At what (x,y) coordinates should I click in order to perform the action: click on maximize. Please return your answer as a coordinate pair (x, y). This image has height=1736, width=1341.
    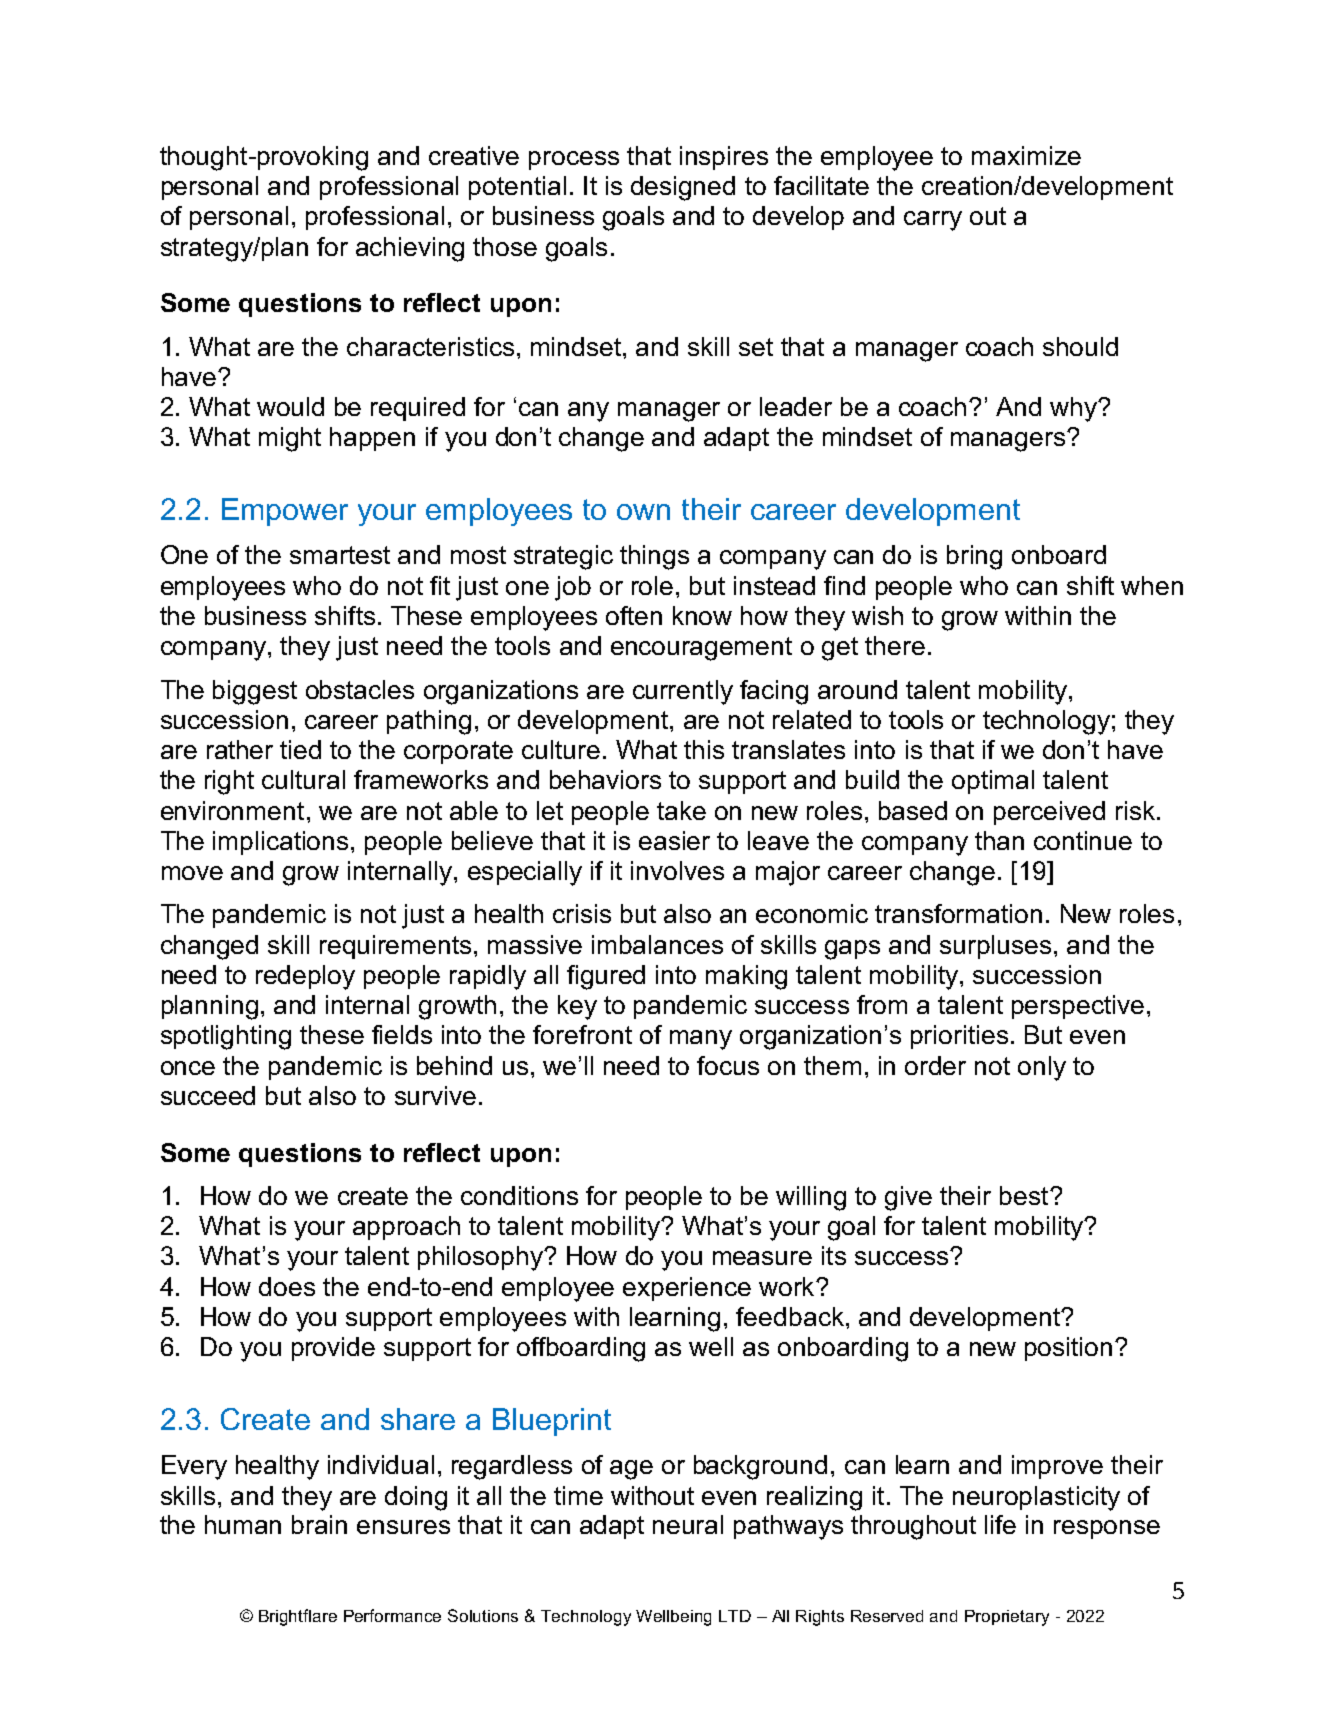
    Looking at the image, I should click on (1026, 155).
